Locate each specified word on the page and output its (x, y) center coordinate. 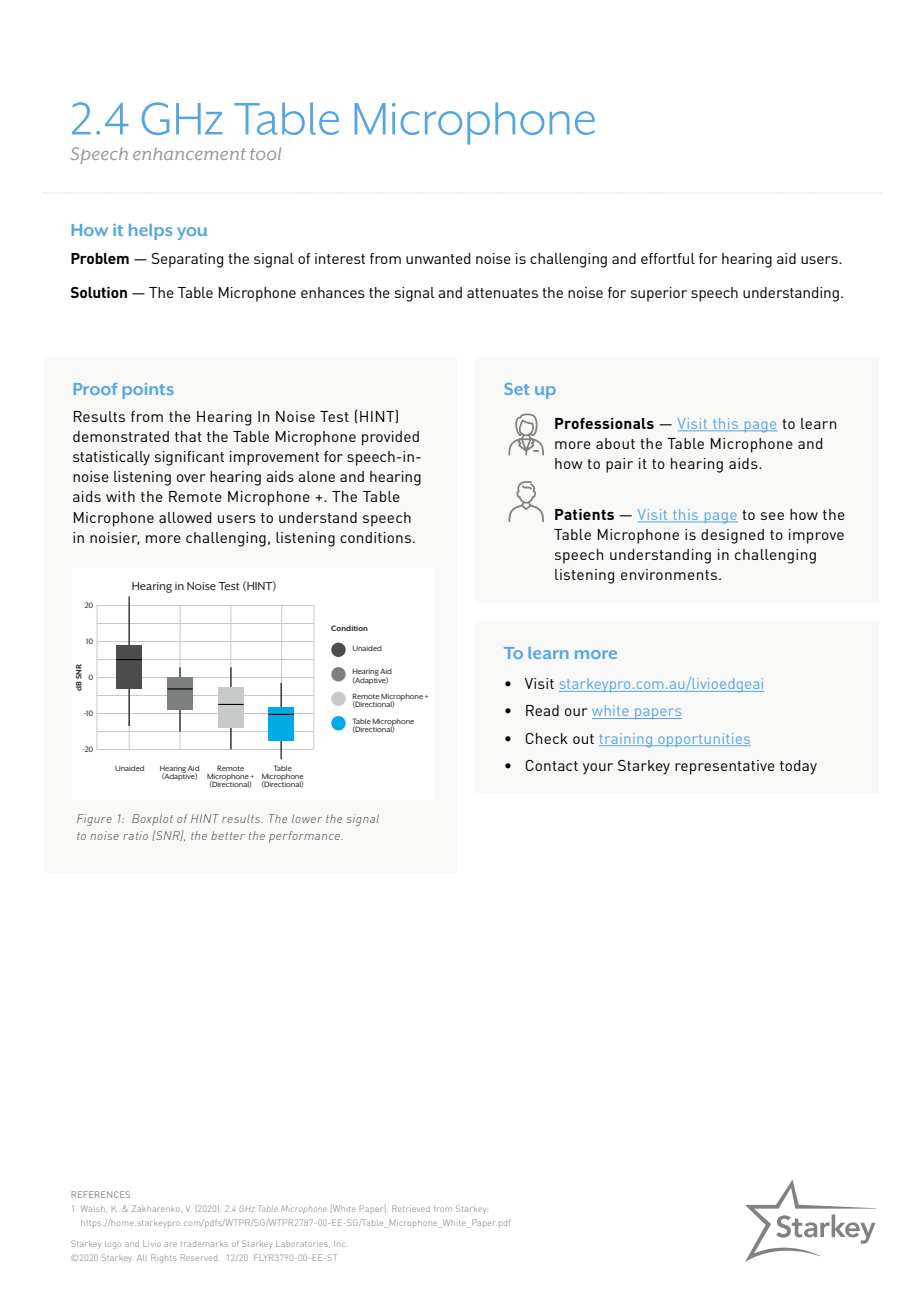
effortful (668, 258)
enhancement (189, 153)
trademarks (204, 1244)
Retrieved (411, 1208)
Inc (341, 1244)
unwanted (438, 258)
